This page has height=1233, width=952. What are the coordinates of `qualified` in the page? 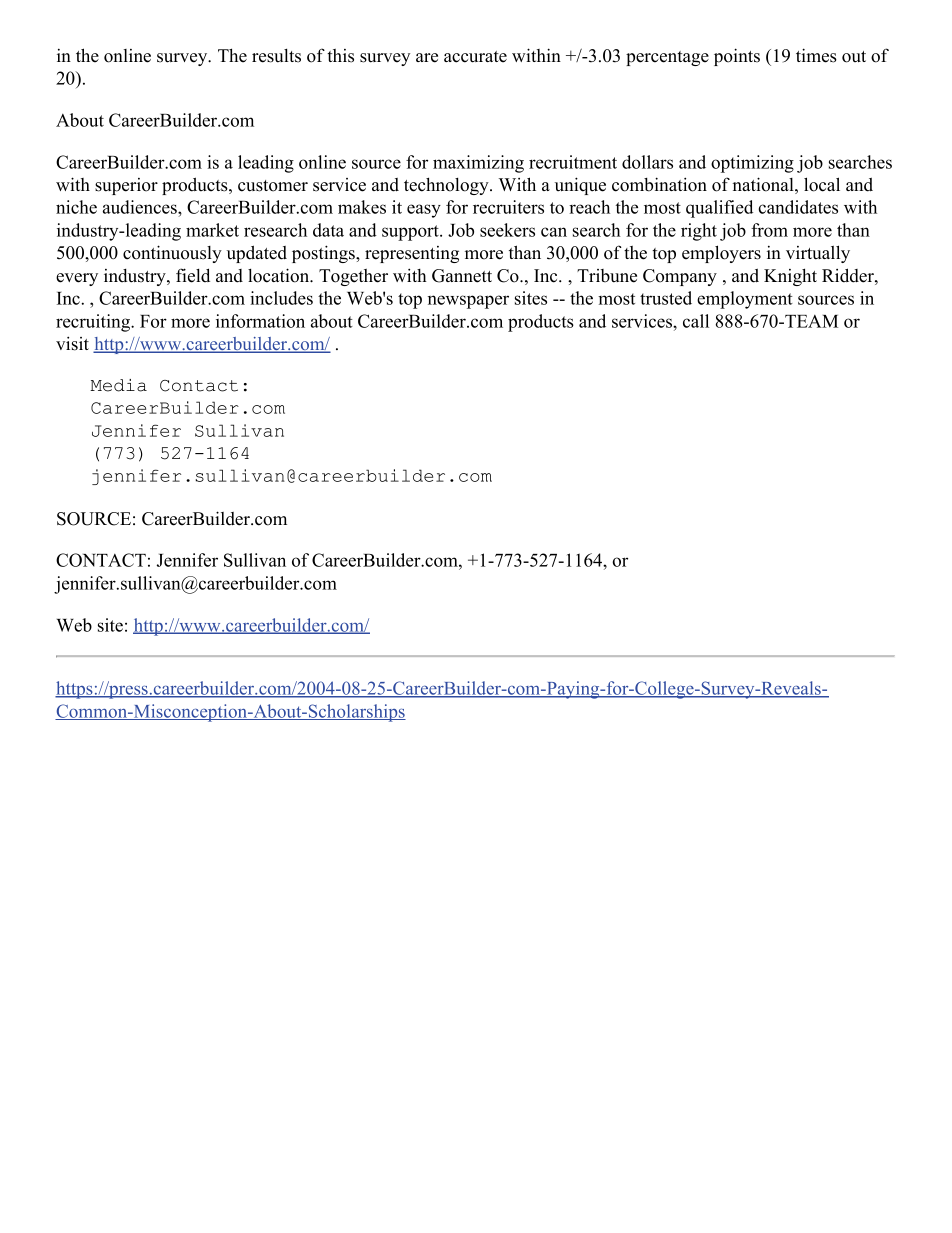 It's located at (719, 209).
